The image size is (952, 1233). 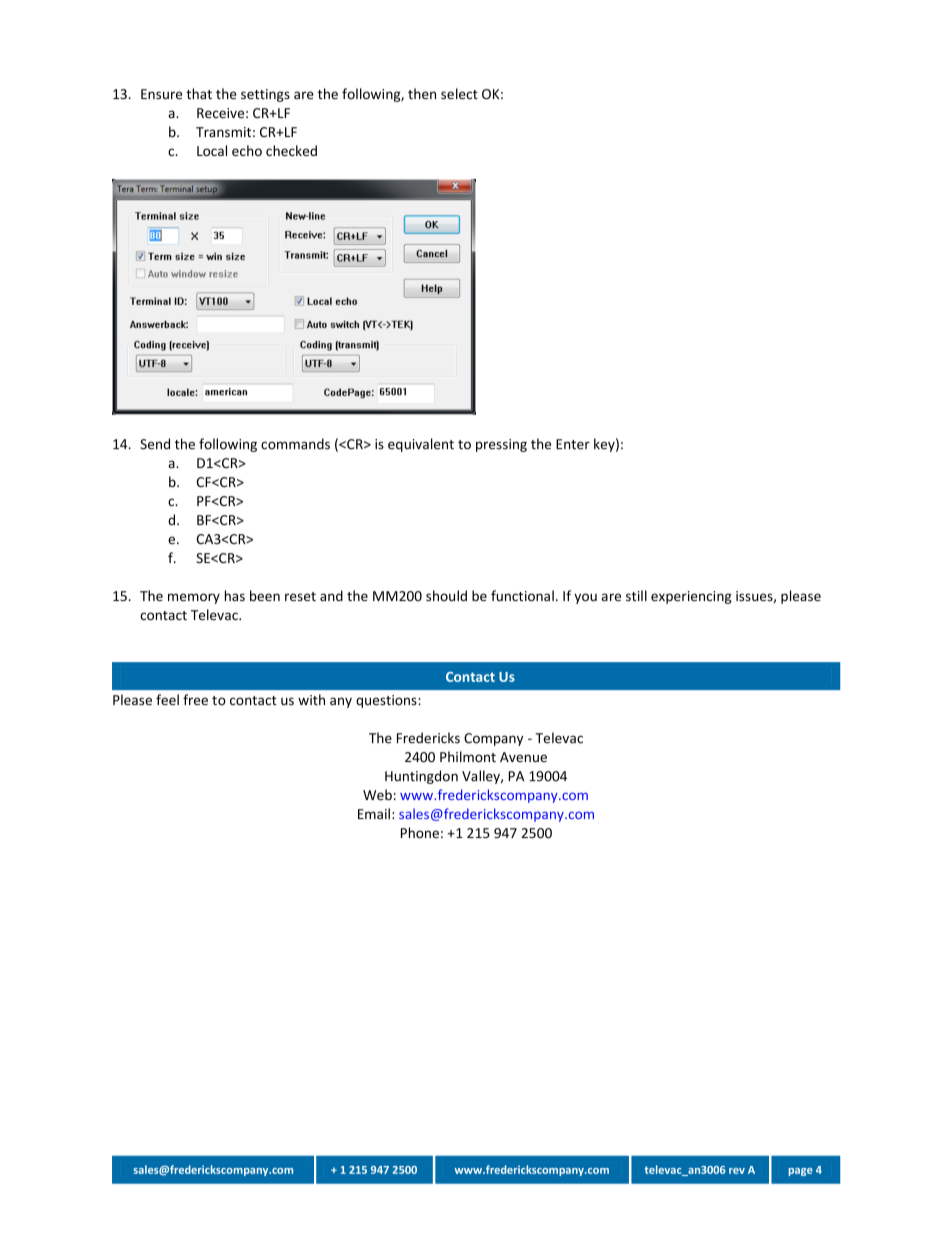 What do you see at coordinates (691, 597) in the page?
I see `experiencing` at bounding box center [691, 597].
